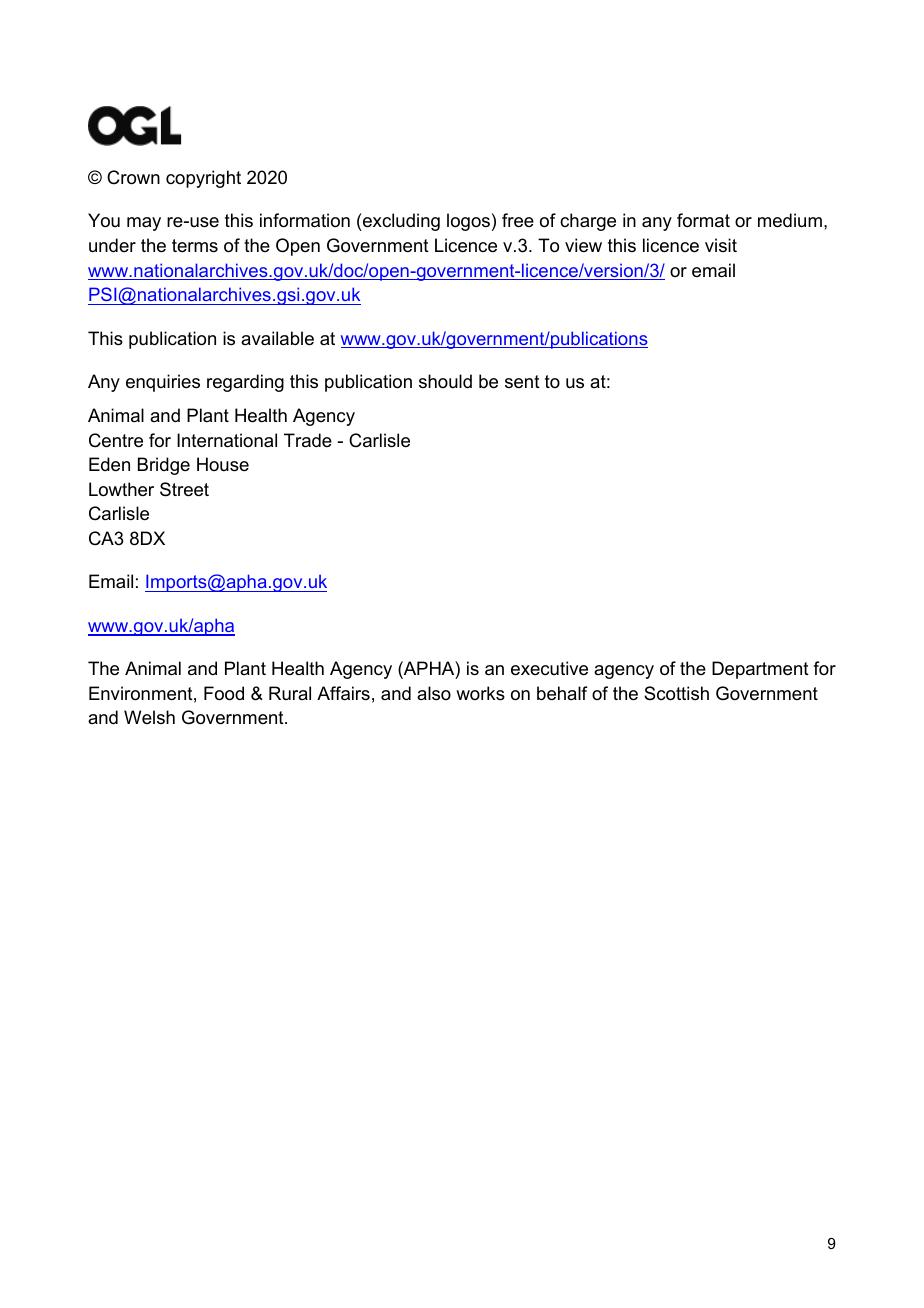 This screenshot has width=924, height=1308. I want to click on sent, so click(522, 382).
